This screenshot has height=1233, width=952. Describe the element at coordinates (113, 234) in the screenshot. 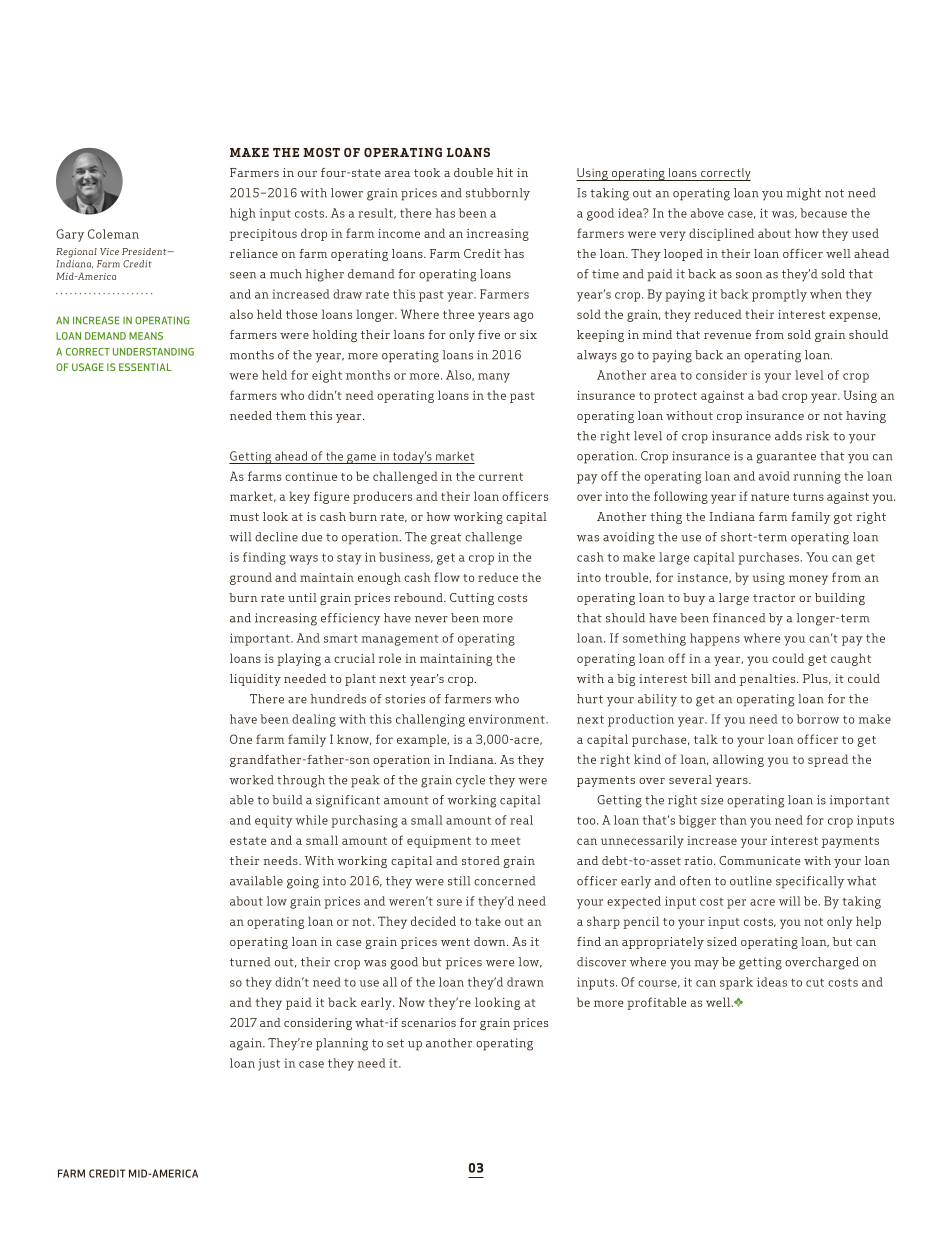

I see `Coleman` at that location.
